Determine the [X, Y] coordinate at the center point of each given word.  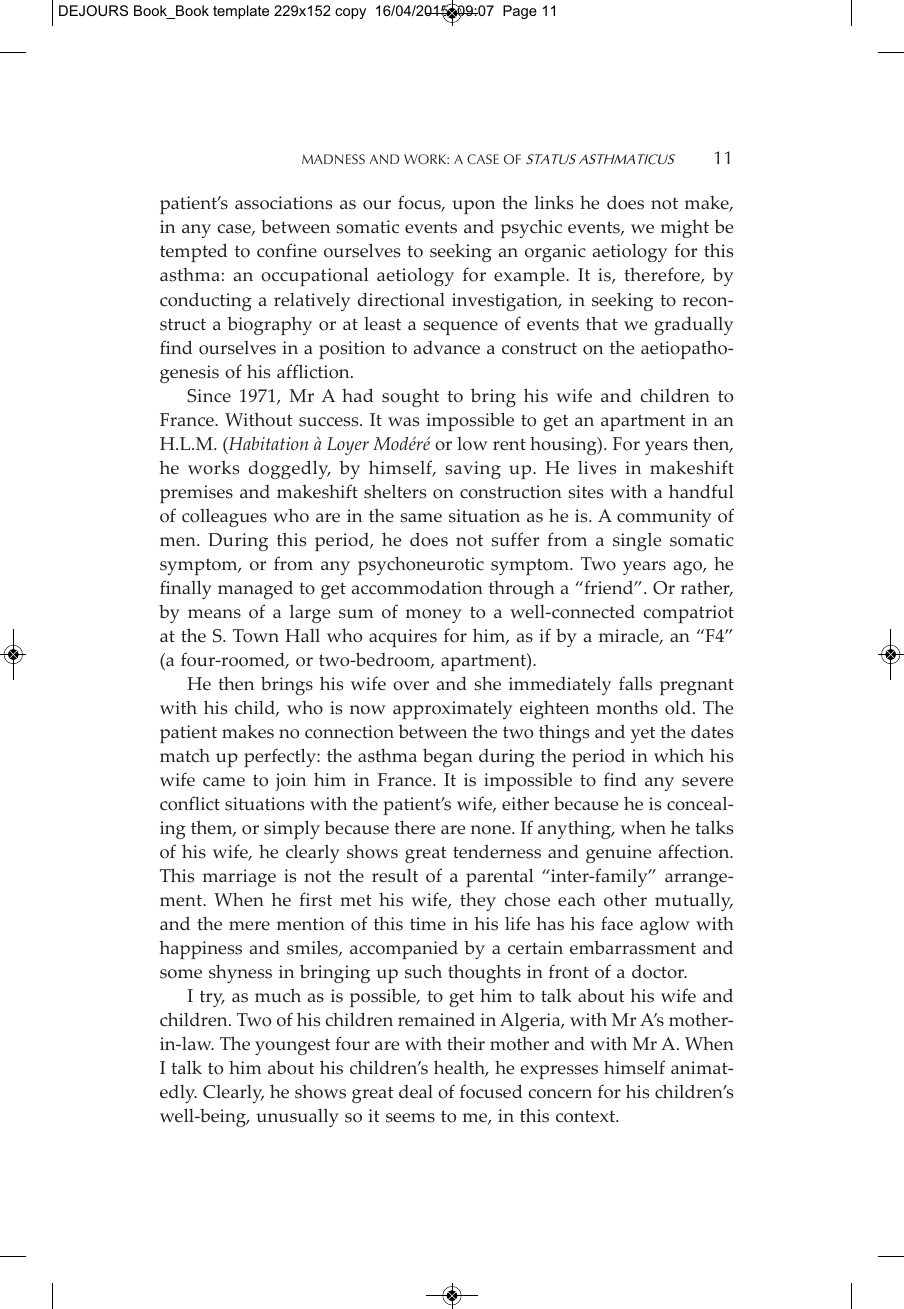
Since [209, 396]
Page [520, 12]
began [448, 757]
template [241, 12]
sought [410, 398]
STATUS [551, 159]
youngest [292, 1046]
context [586, 1116]
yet [643, 734]
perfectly [281, 757]
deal [416, 1091]
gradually [693, 325]
